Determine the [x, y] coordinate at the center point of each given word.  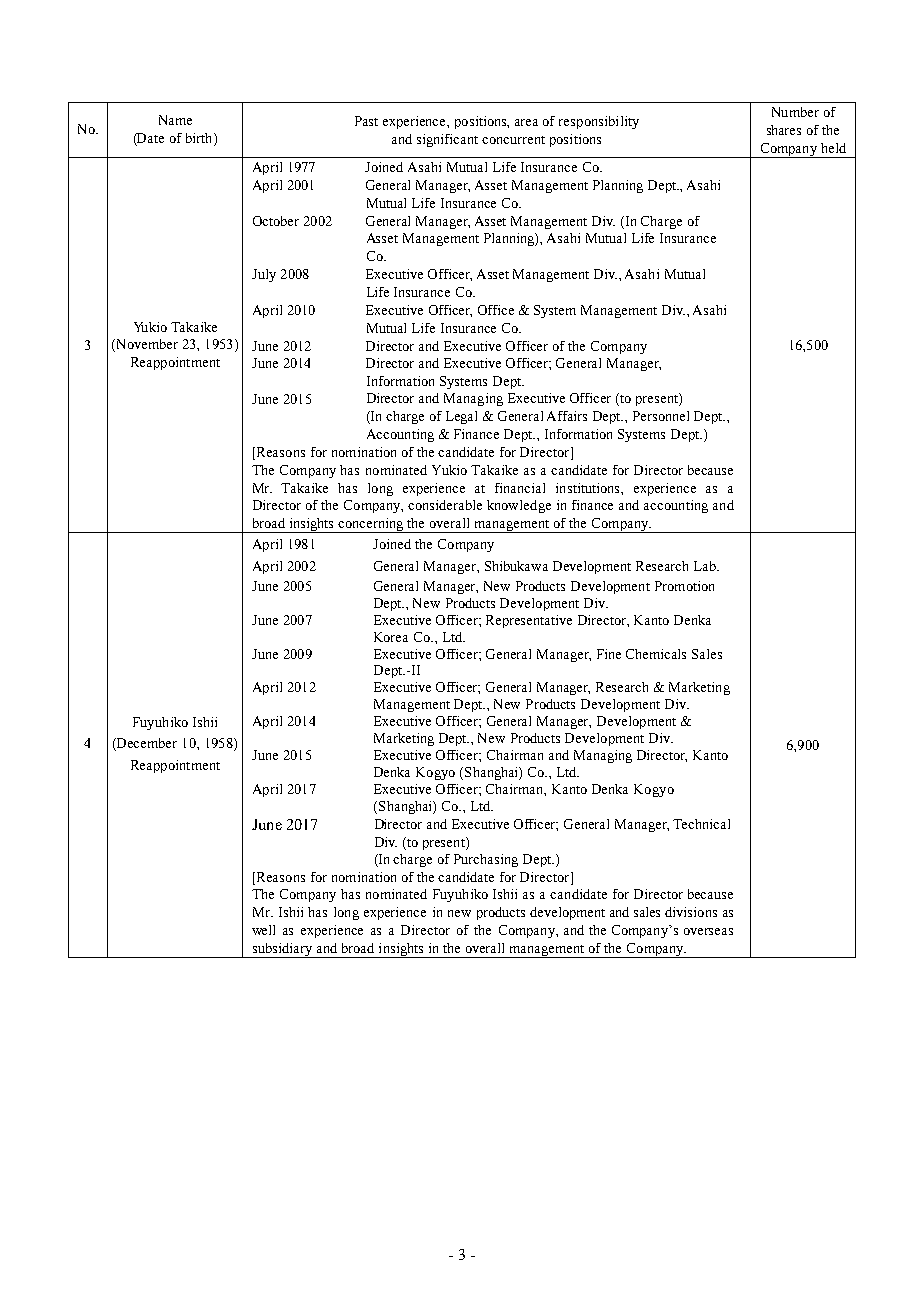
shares [784, 130]
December [146, 744]
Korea [391, 637]
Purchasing [486, 860]
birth [200, 138]
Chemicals [656, 654]
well [263, 930]
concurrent [513, 140]
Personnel [661, 416]
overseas [708, 931]
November [146, 345]
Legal [461, 417]
